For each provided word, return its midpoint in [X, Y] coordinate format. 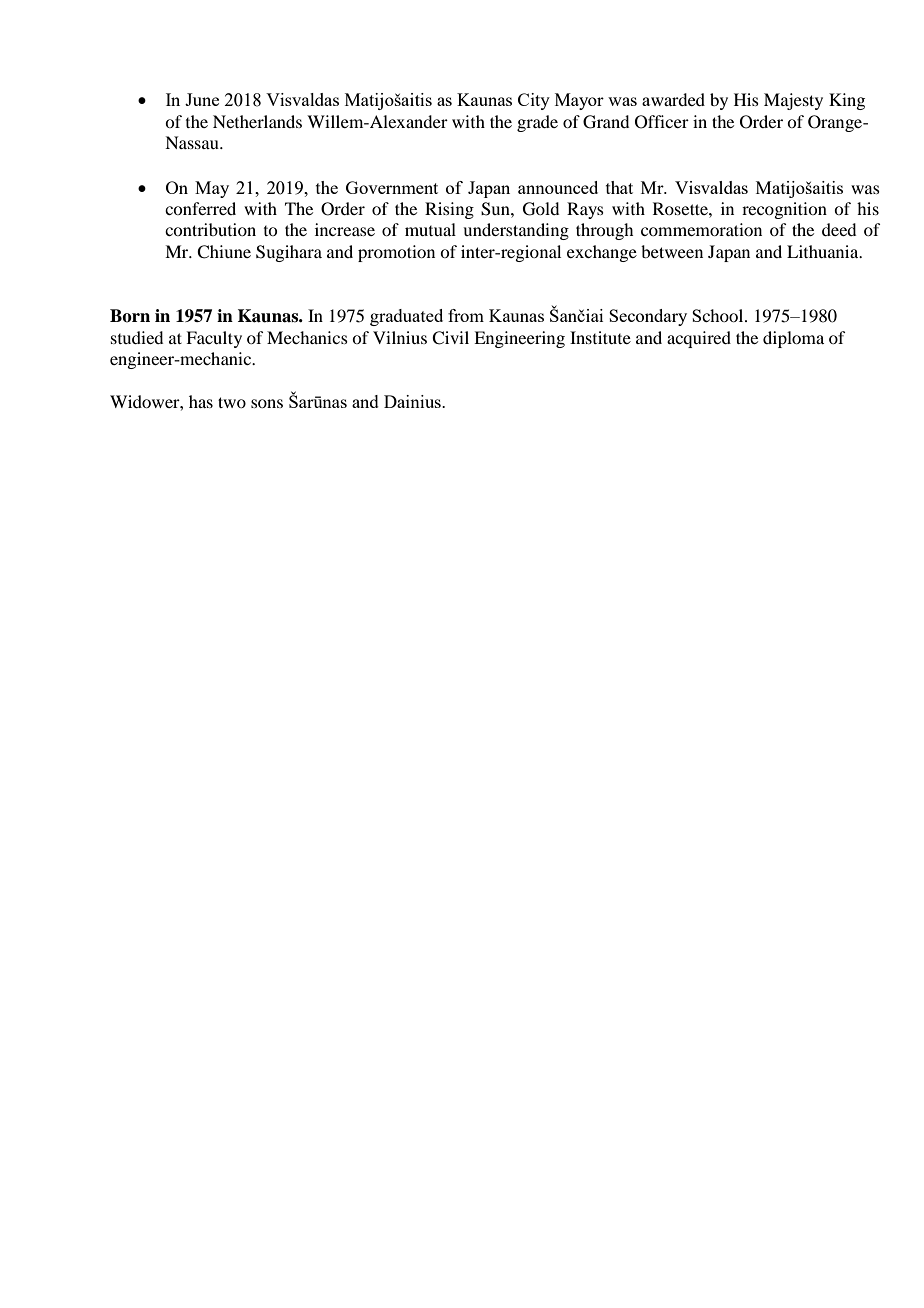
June [202, 99]
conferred [200, 208]
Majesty [793, 101]
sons [267, 403]
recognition [784, 210]
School [719, 315]
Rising [449, 210]
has [201, 401]
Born [130, 316]
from [466, 315]
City [534, 101]
